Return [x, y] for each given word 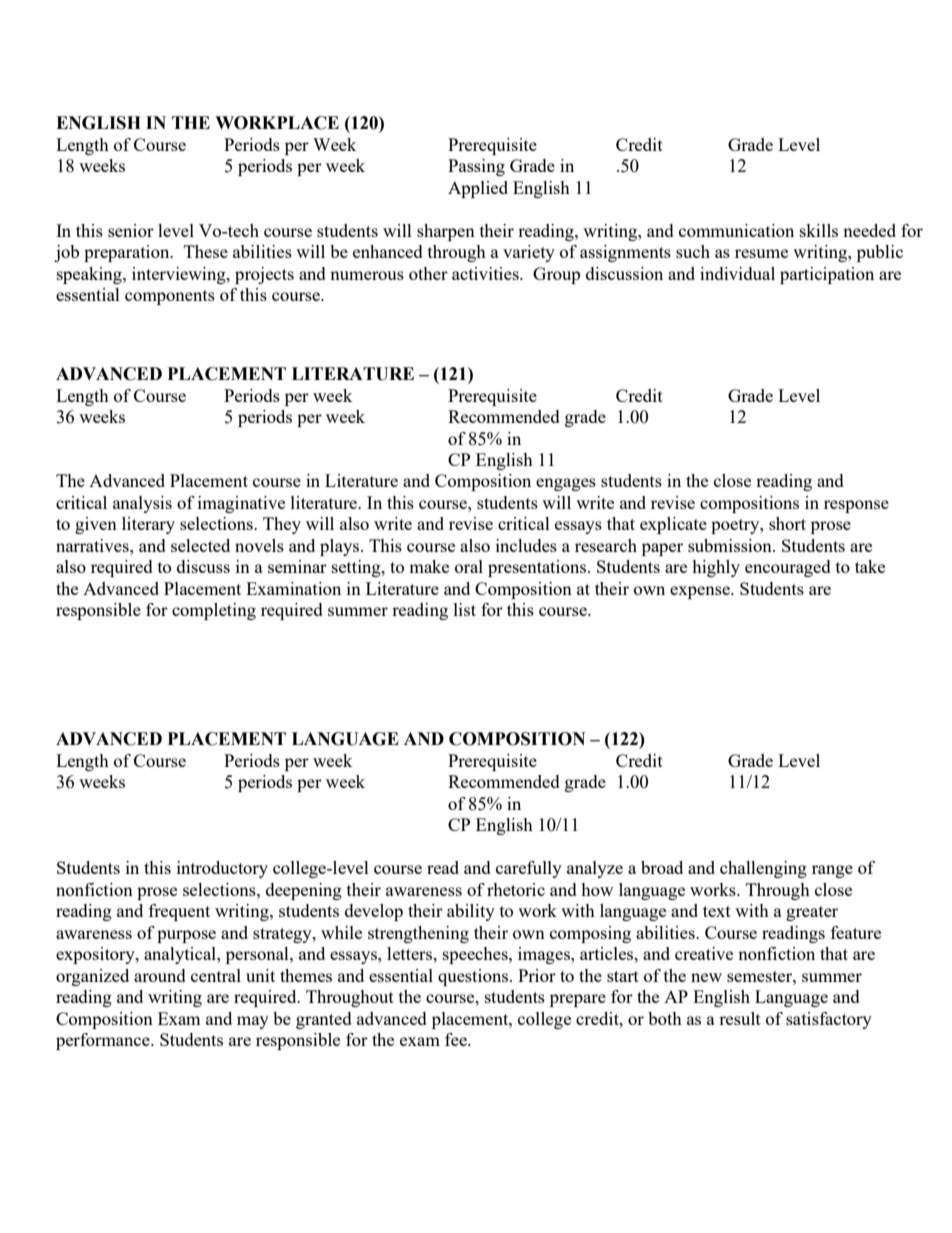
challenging [763, 869]
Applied [478, 189]
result [740, 1018]
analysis [142, 504]
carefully [529, 869]
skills [819, 230]
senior [131, 230]
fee [457, 1039]
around [160, 975]
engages [566, 484]
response [856, 506]
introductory [222, 869]
